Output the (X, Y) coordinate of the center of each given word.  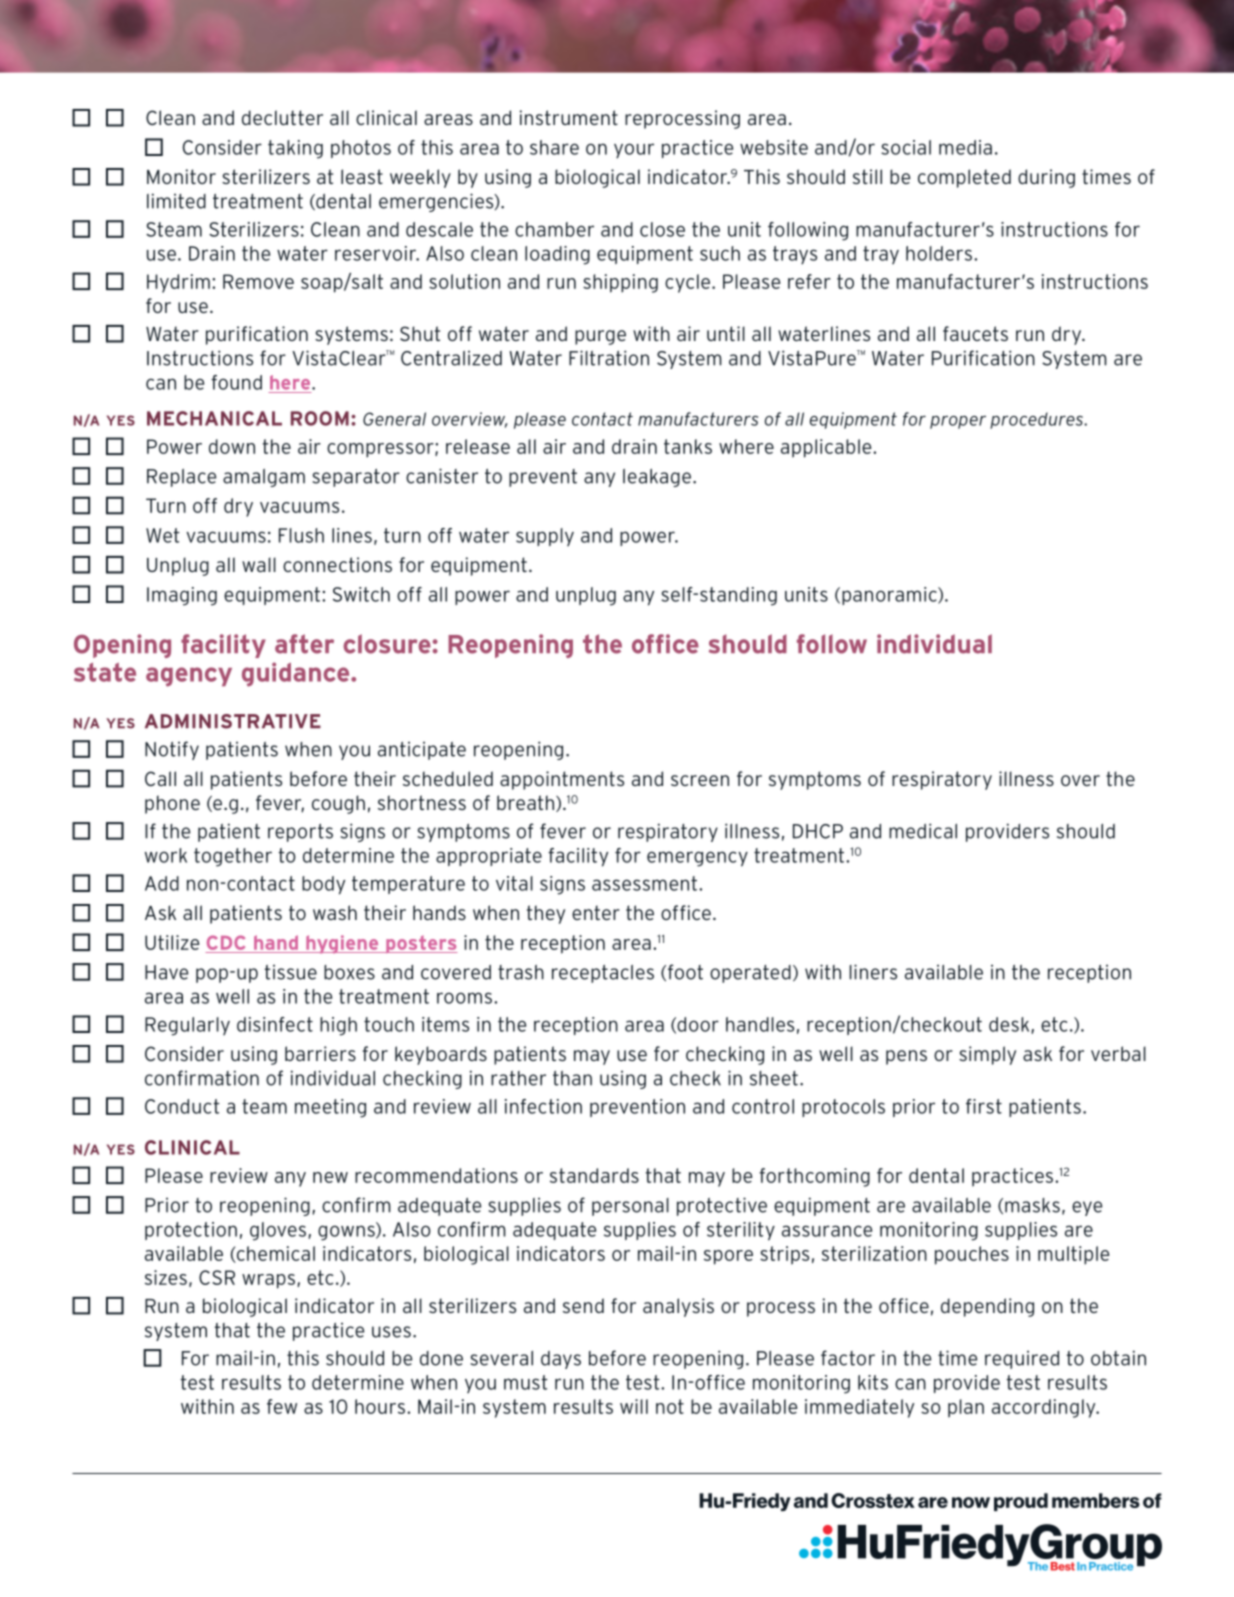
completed (964, 178)
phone (172, 804)
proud (1021, 1502)
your (634, 151)
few (282, 1406)
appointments (562, 780)
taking (295, 149)
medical (923, 831)
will (634, 1406)
